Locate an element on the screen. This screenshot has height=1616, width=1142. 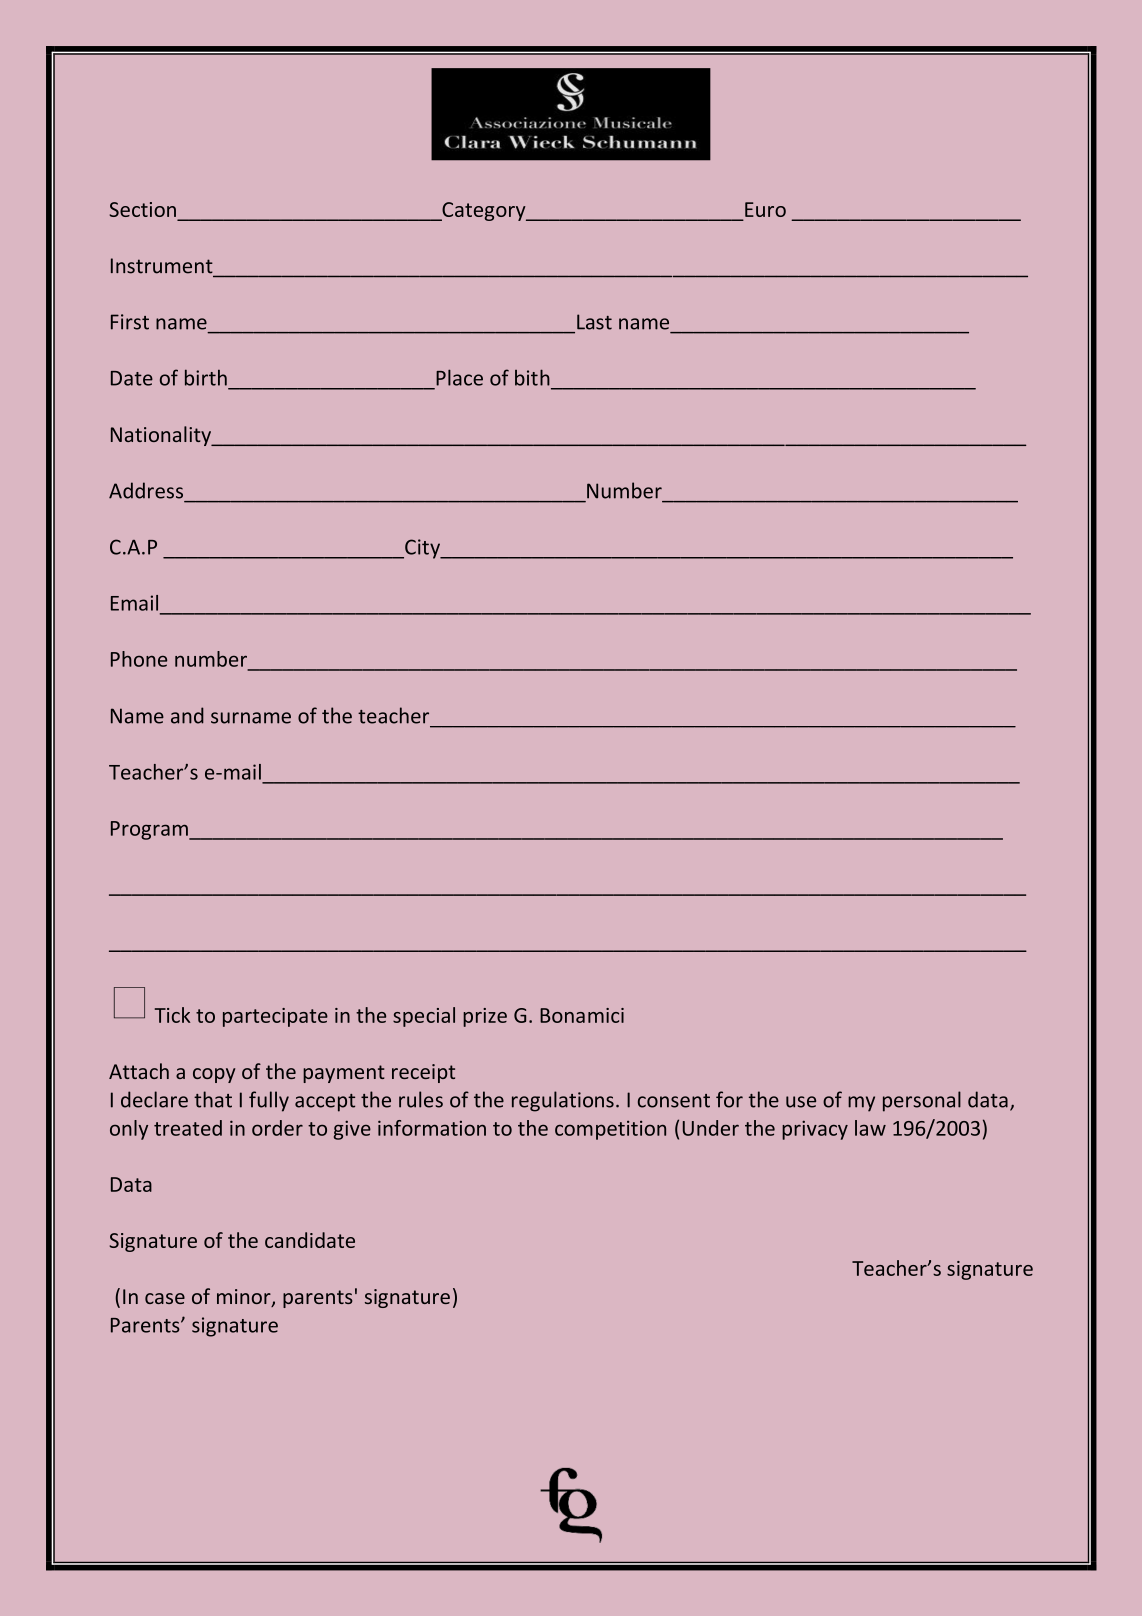
use is located at coordinates (801, 1102).
